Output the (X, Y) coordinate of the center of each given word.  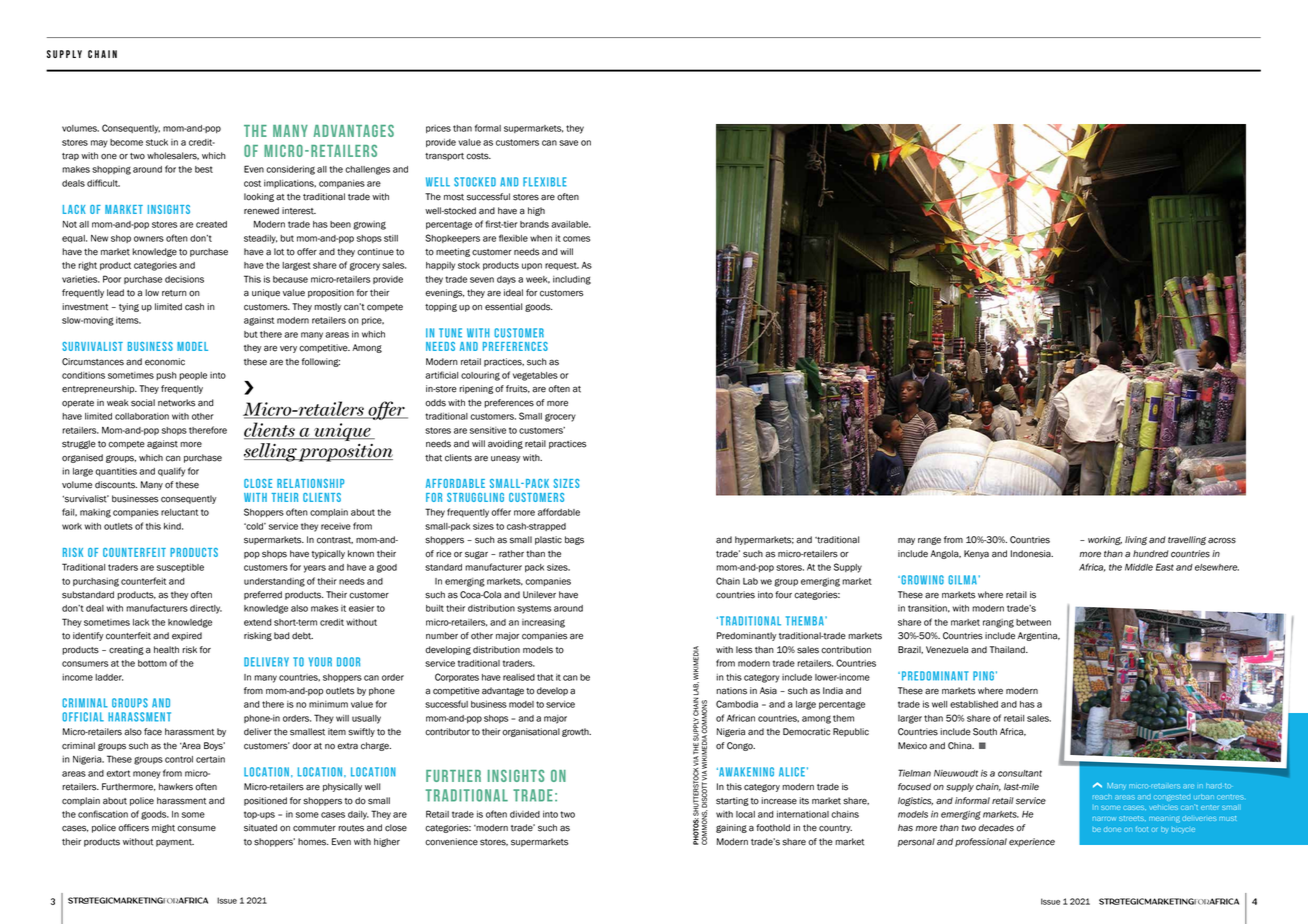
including (572, 280)
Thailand (1008, 650)
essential (503, 307)
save (568, 143)
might (163, 828)
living (1136, 540)
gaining (731, 828)
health (166, 650)
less (744, 650)
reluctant (179, 512)
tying (129, 307)
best (204, 169)
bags (574, 540)
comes (576, 239)
